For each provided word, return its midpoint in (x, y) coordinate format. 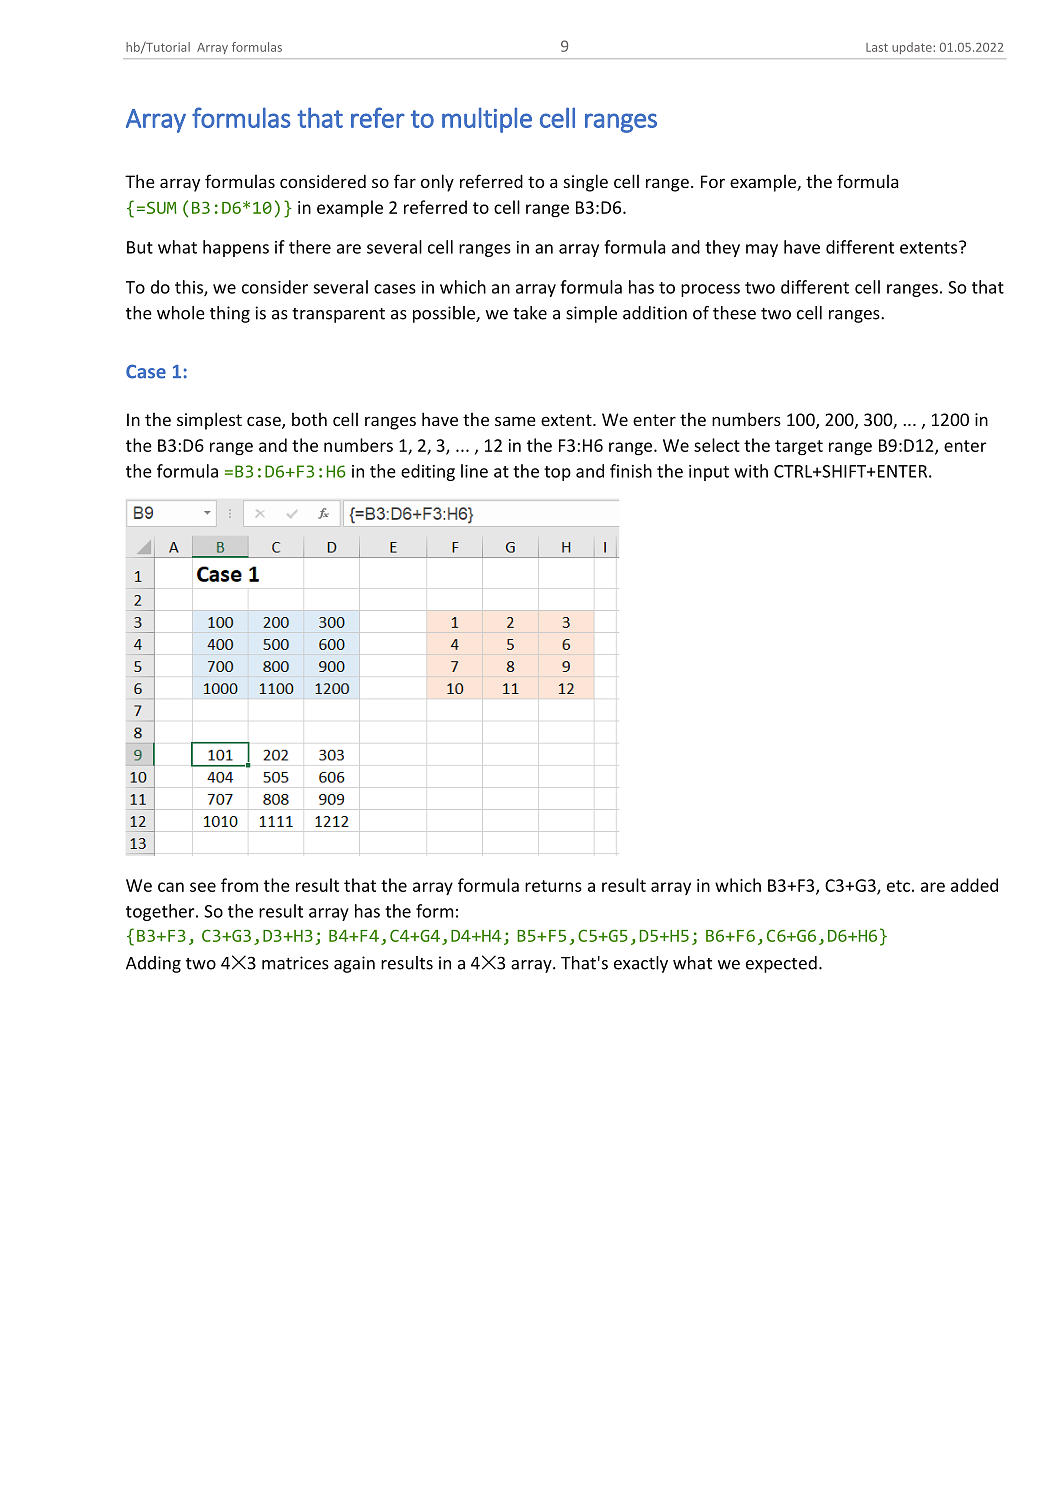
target (799, 448)
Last (877, 47)
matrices (295, 963)
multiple (487, 120)
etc (898, 886)
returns (553, 886)
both (309, 419)
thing (230, 314)
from (239, 885)
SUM (162, 207)
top (557, 473)
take (530, 313)
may (762, 250)
